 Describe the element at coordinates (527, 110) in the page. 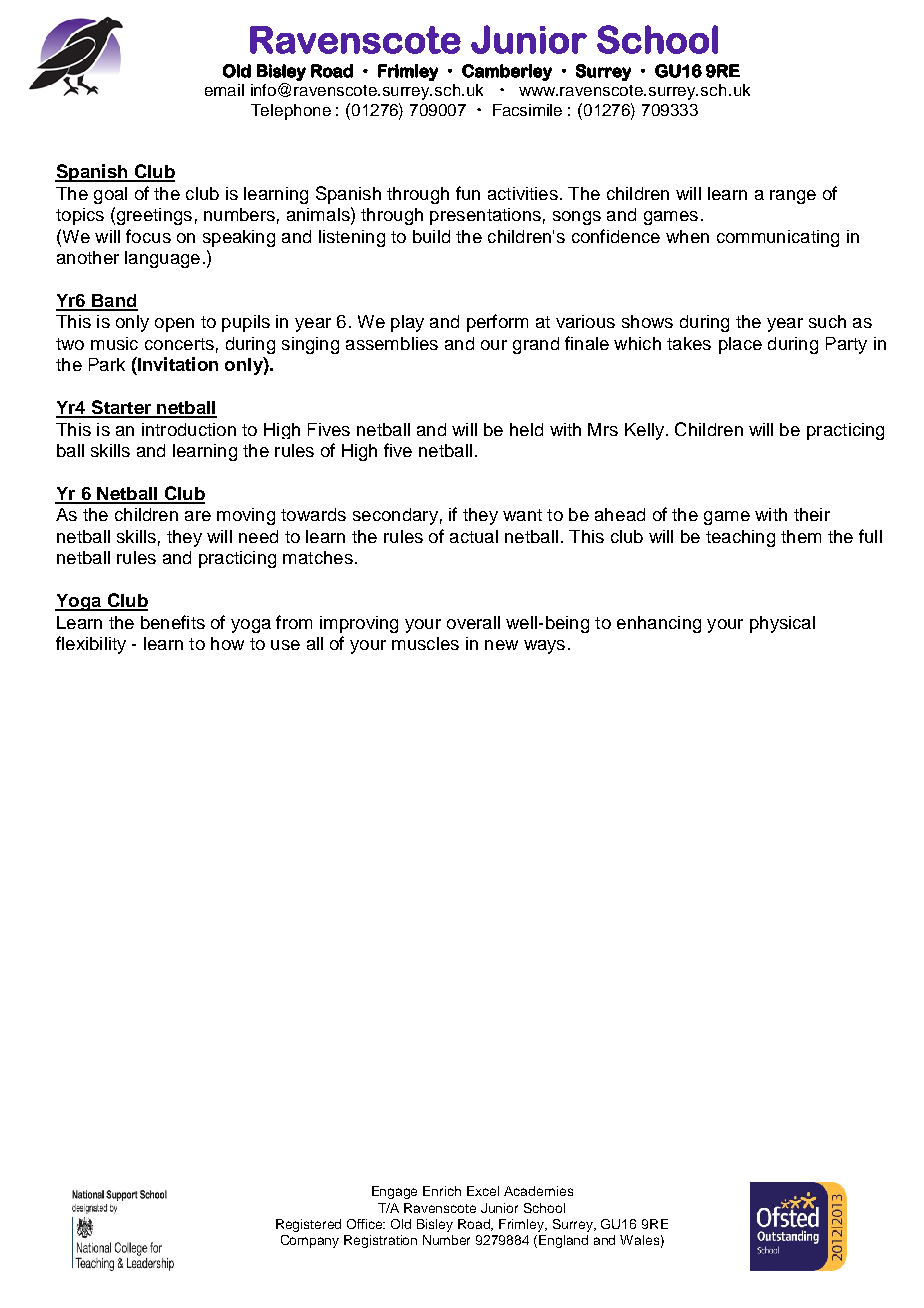

I see `Facsimile` at that location.
